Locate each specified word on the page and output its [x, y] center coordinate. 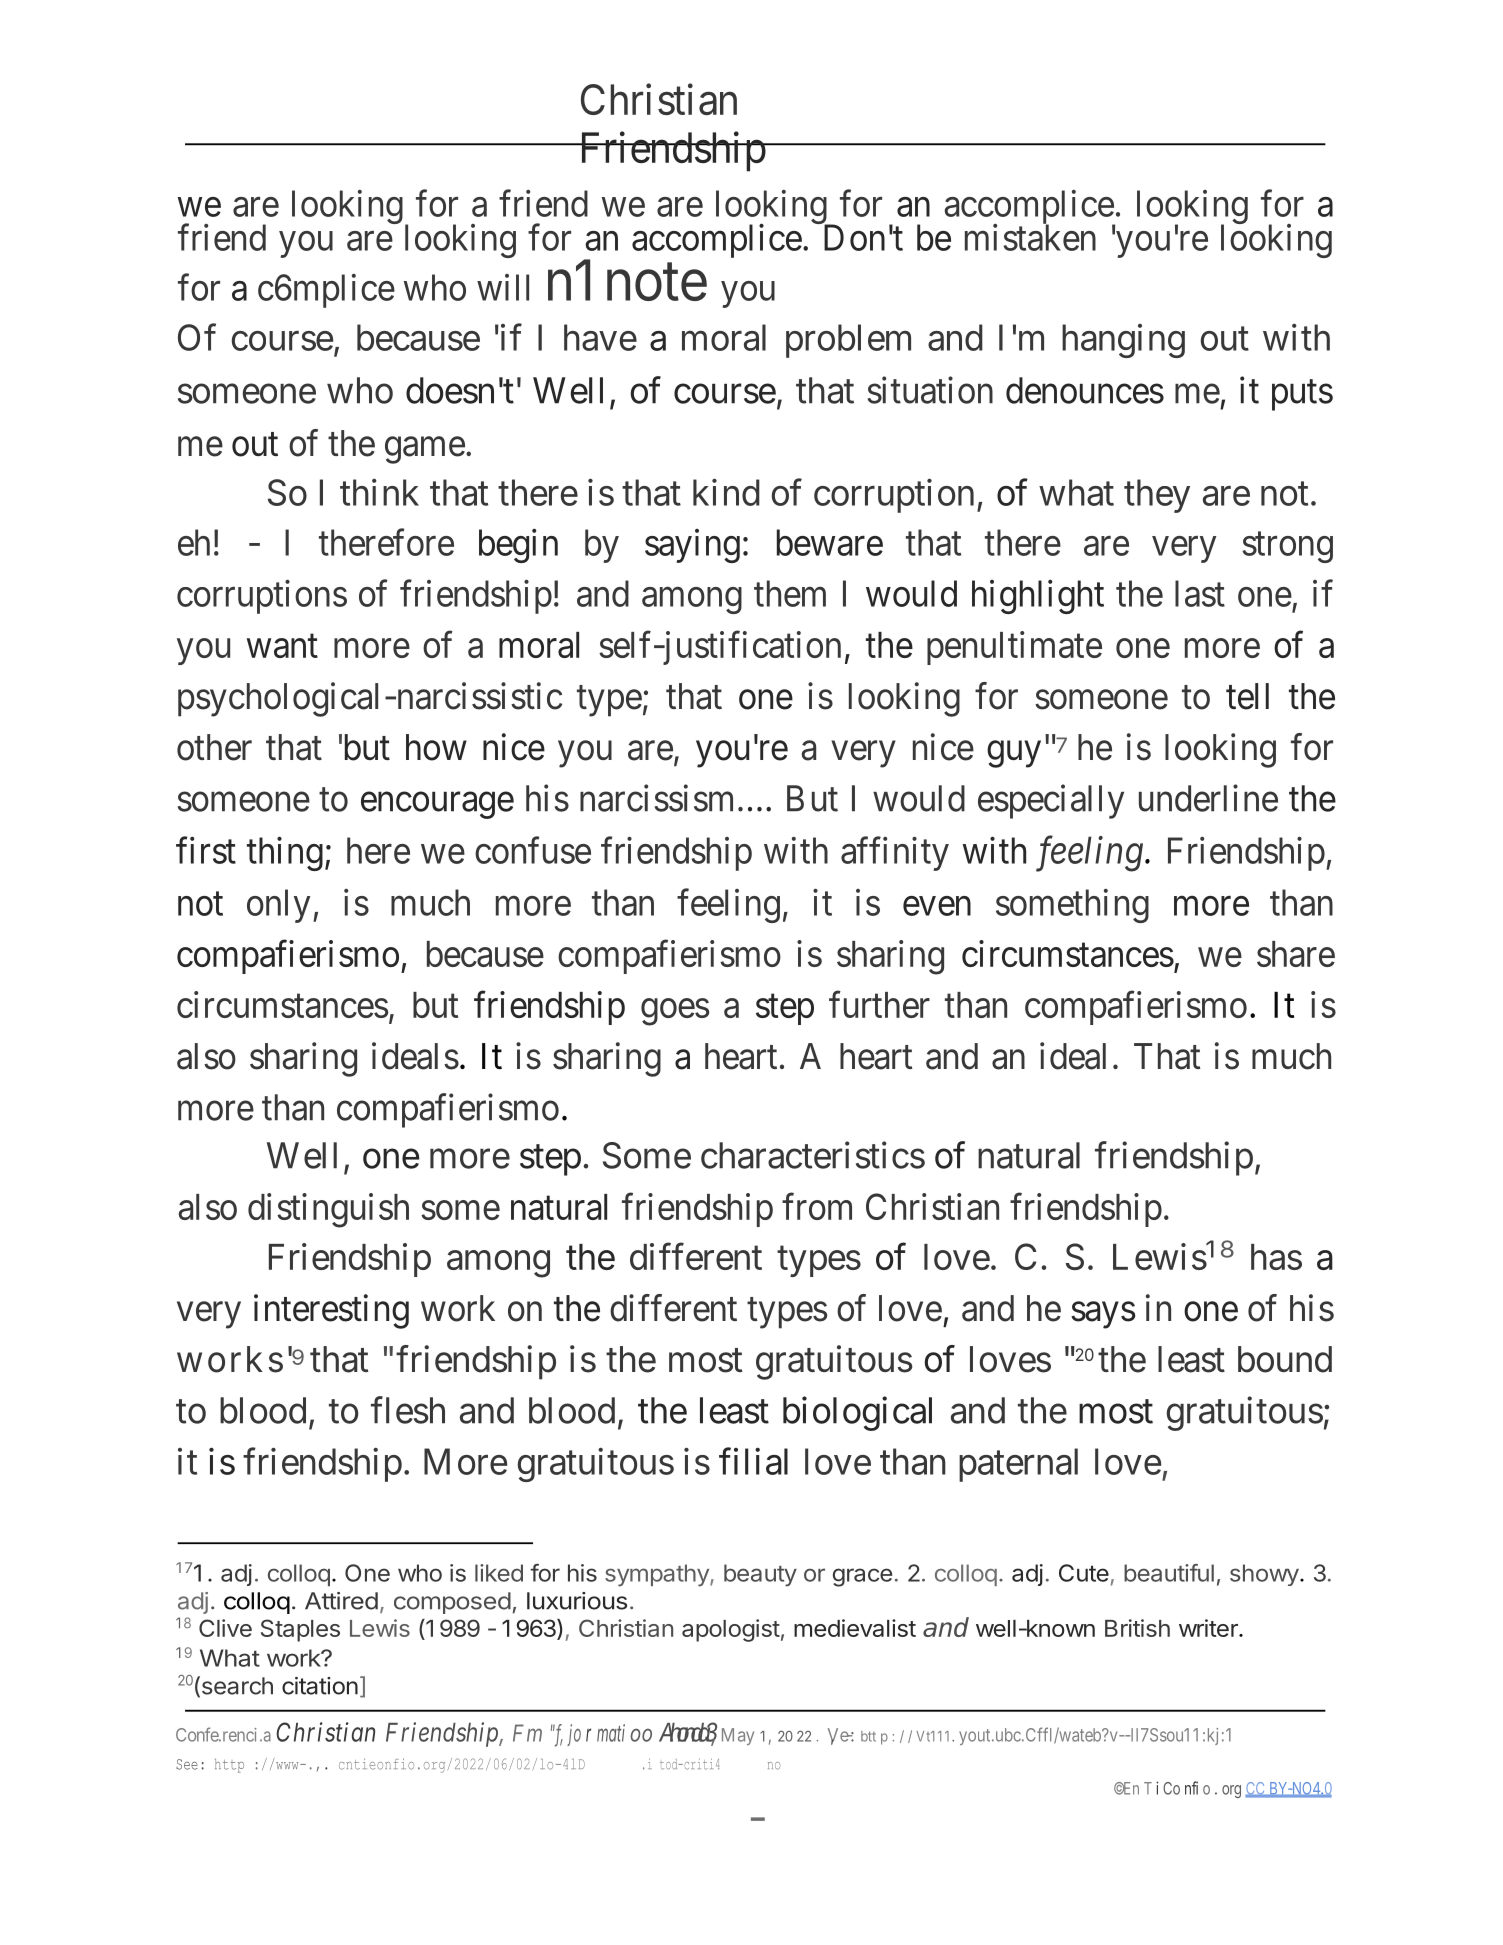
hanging [1123, 341]
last [1200, 593]
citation [320, 1686]
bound [1285, 1359]
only [278, 906]
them [790, 593]
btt [868, 1736]
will [503, 287]
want [282, 646]
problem [848, 341]
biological [857, 1414]
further [879, 1004]
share [1296, 954]
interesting [331, 1311]
